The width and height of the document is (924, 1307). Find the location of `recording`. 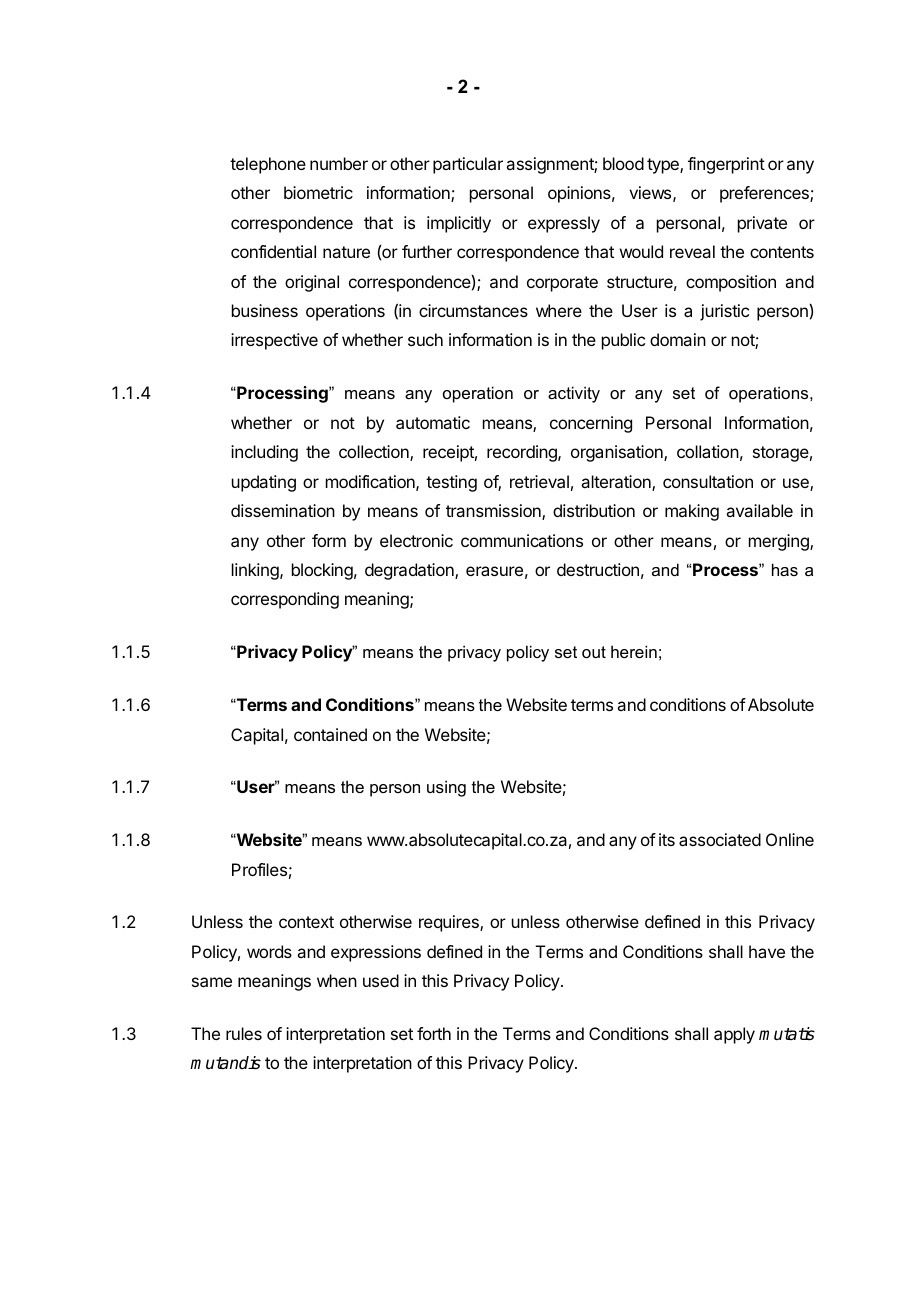

recording is located at coordinates (523, 453).
